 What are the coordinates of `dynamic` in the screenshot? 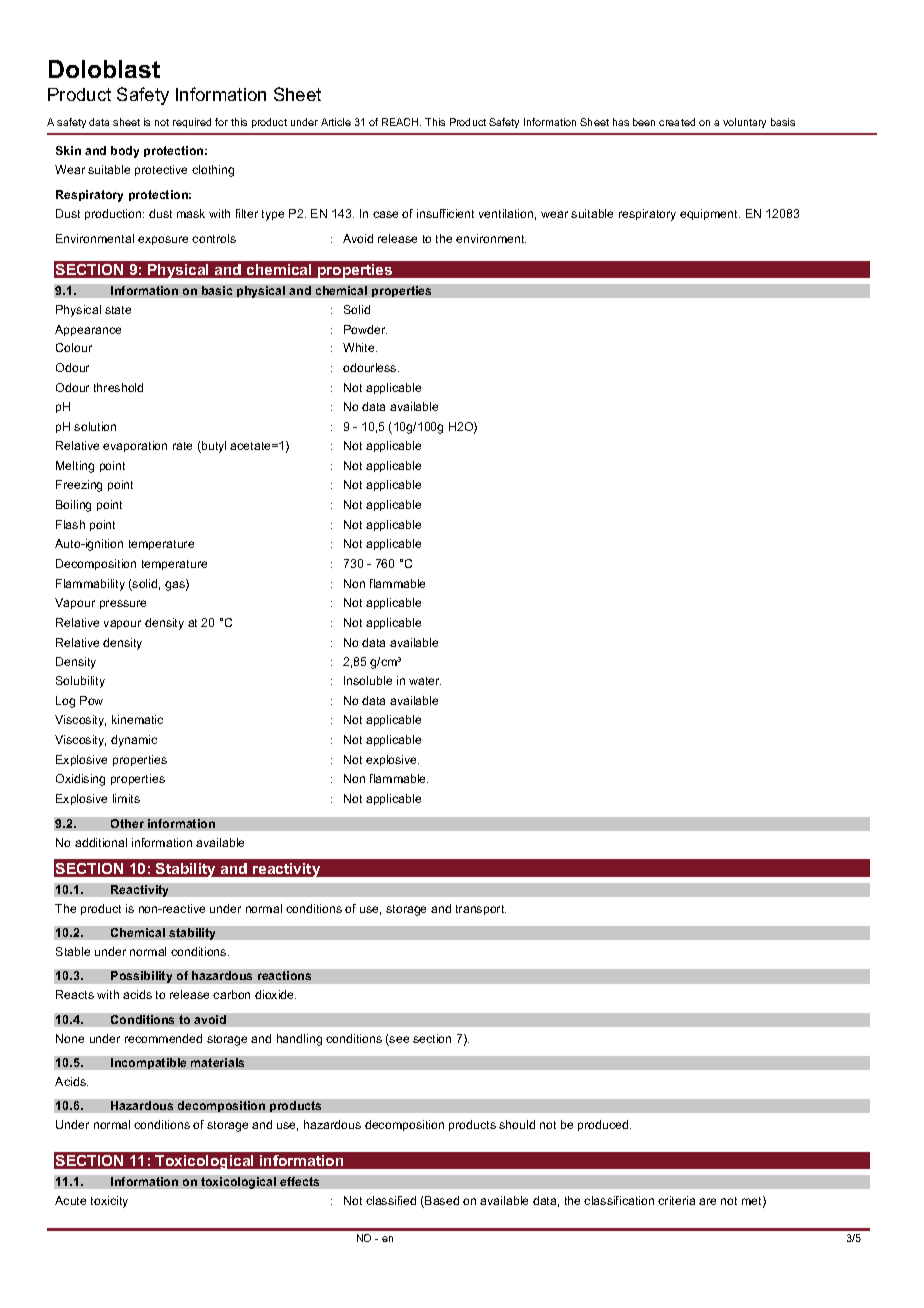 It's located at (134, 741).
